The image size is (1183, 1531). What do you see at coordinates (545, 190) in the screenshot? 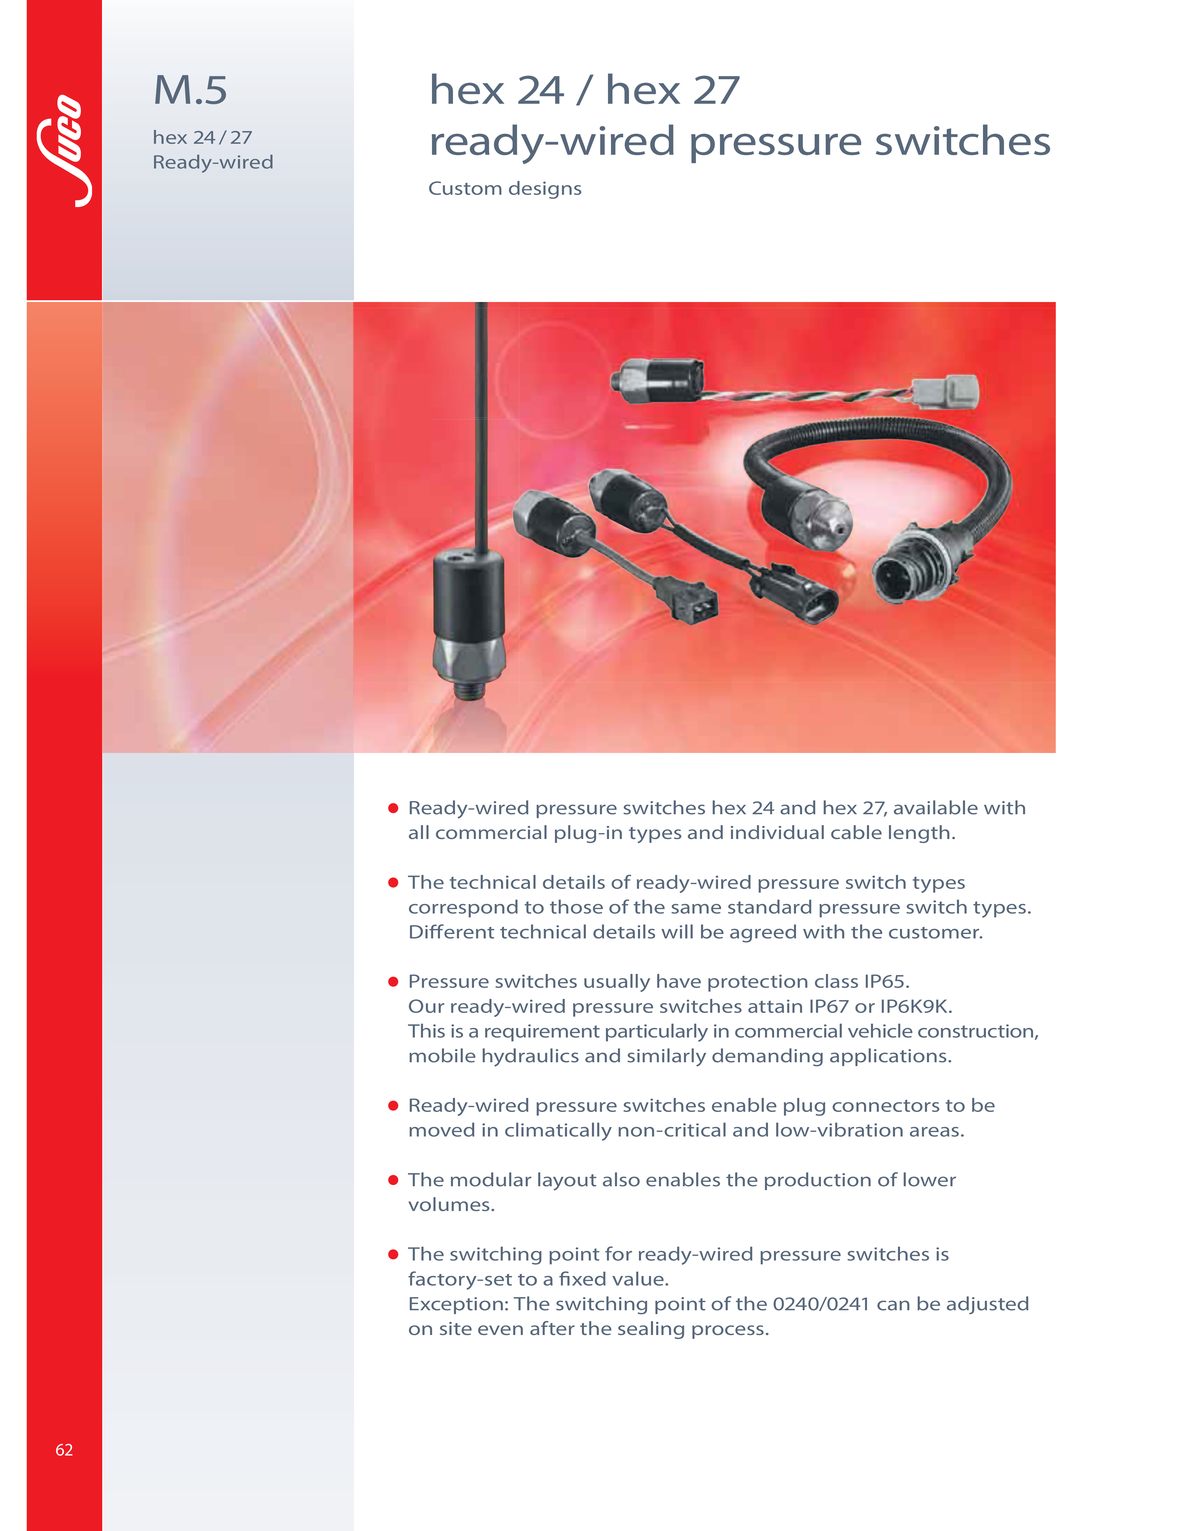
I see `designs` at bounding box center [545, 190].
